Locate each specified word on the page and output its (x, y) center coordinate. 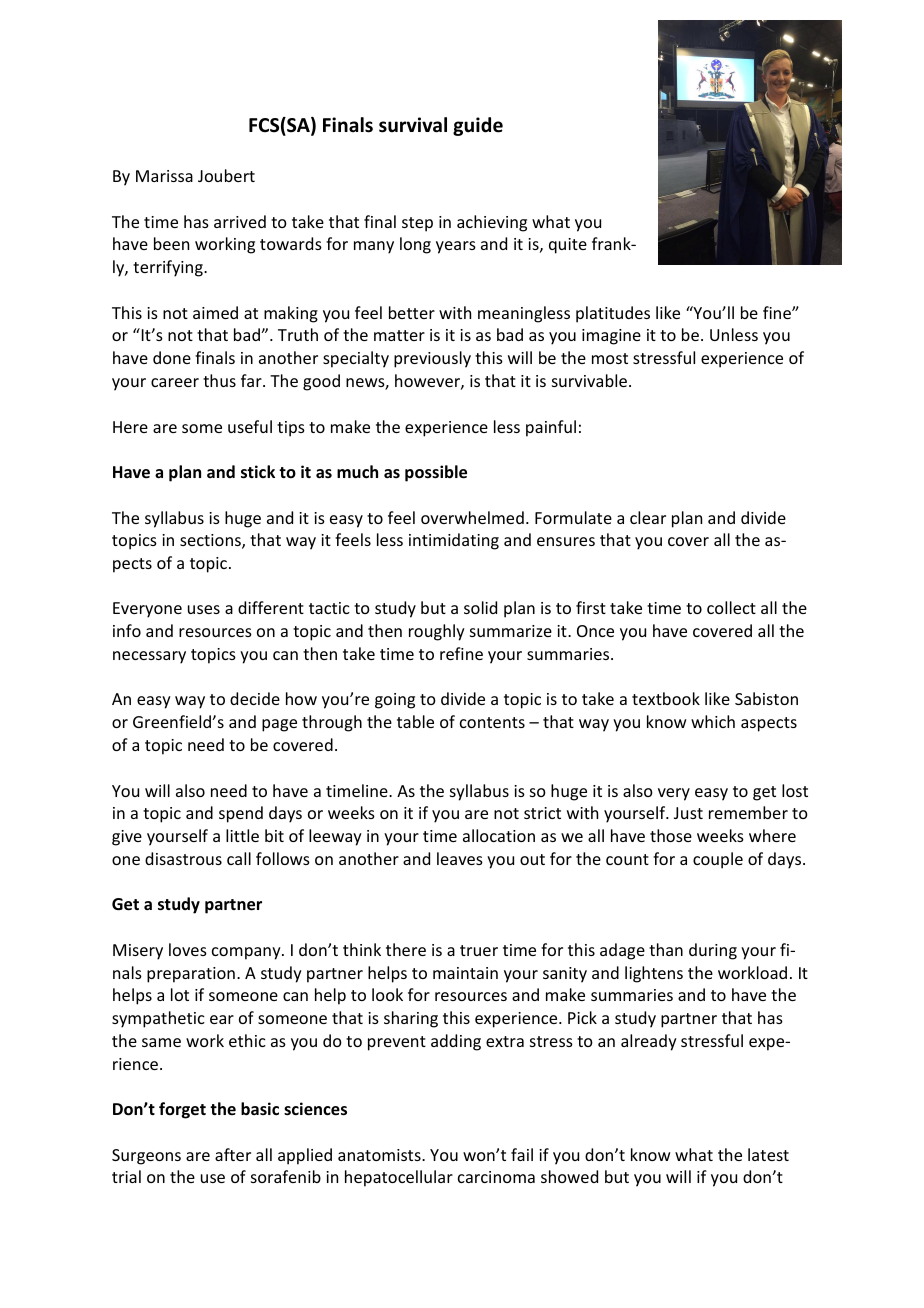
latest (768, 1154)
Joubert (226, 175)
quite (568, 246)
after (233, 1154)
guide (478, 126)
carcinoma (496, 1177)
